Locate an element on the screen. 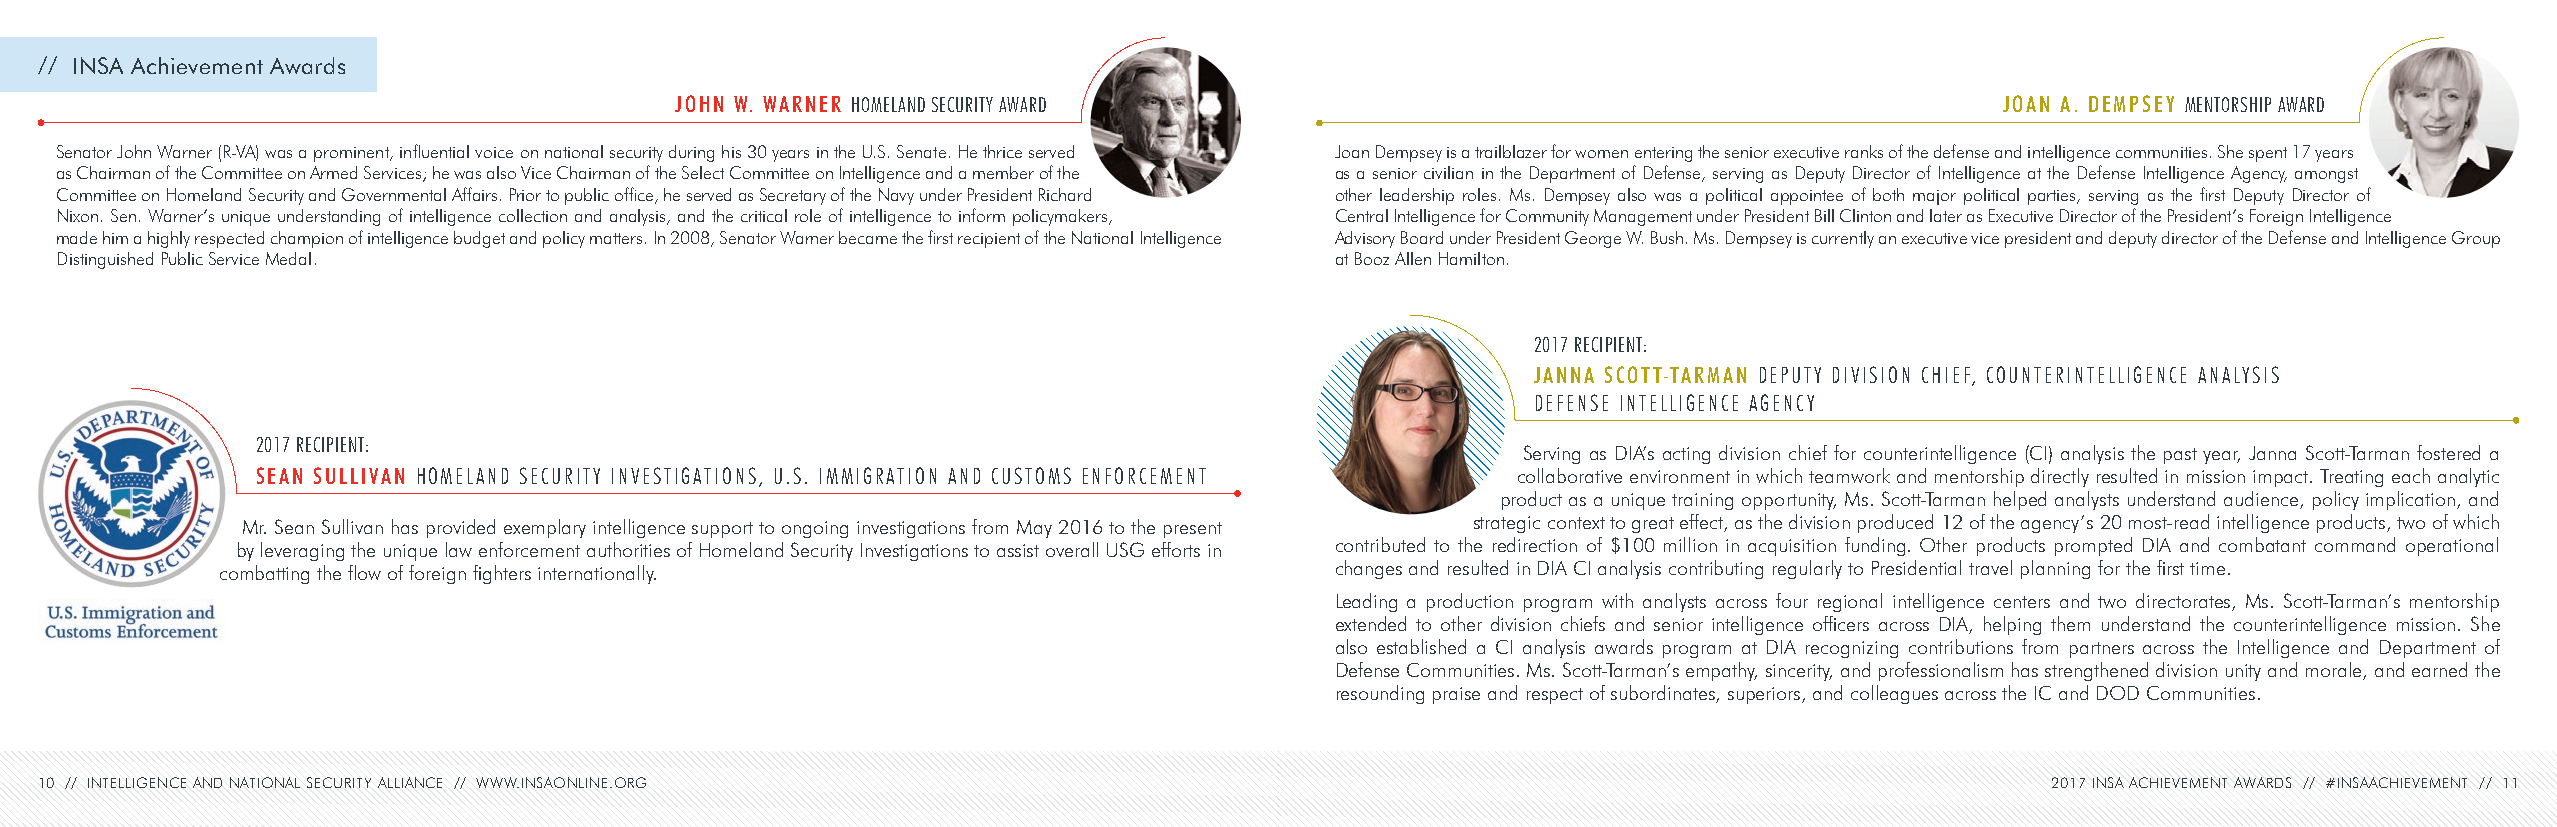 Image resolution: width=2557 pixels, height=827 pixels. acting is located at coordinates (1686, 455).
